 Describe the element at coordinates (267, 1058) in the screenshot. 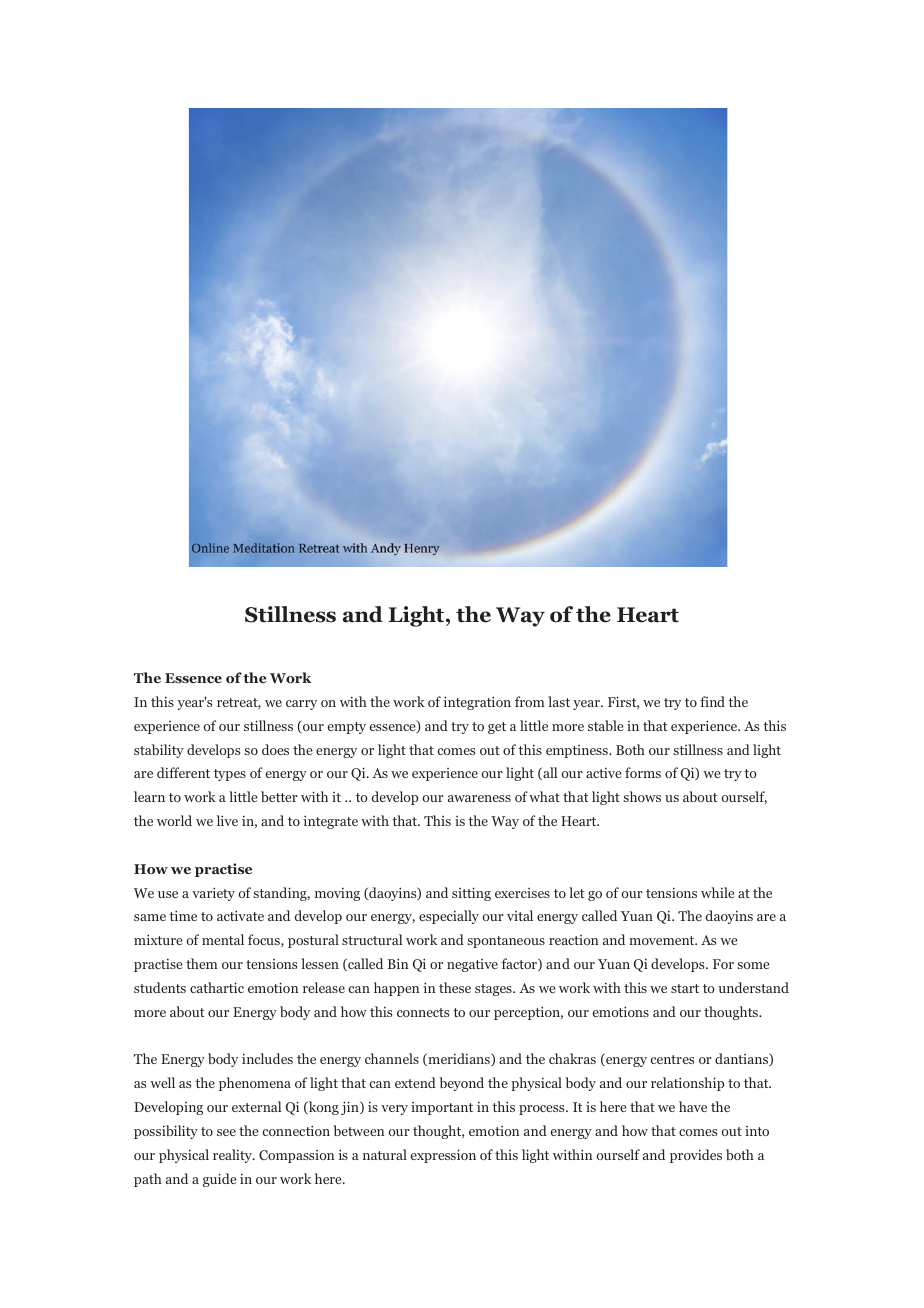

I see `includes` at that location.
